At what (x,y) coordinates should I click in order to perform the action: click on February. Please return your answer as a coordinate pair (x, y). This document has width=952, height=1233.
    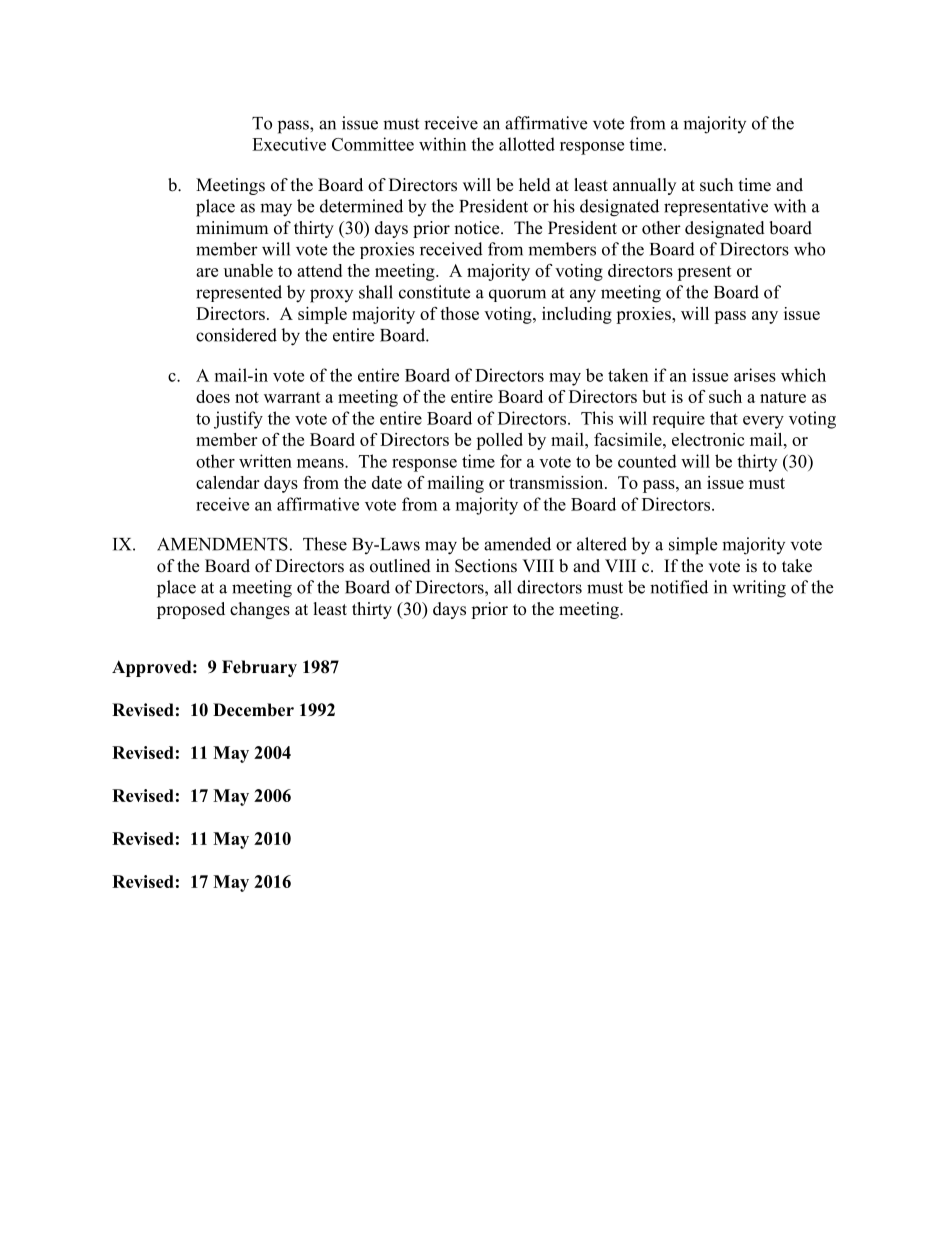
    Looking at the image, I should click on (259, 668).
